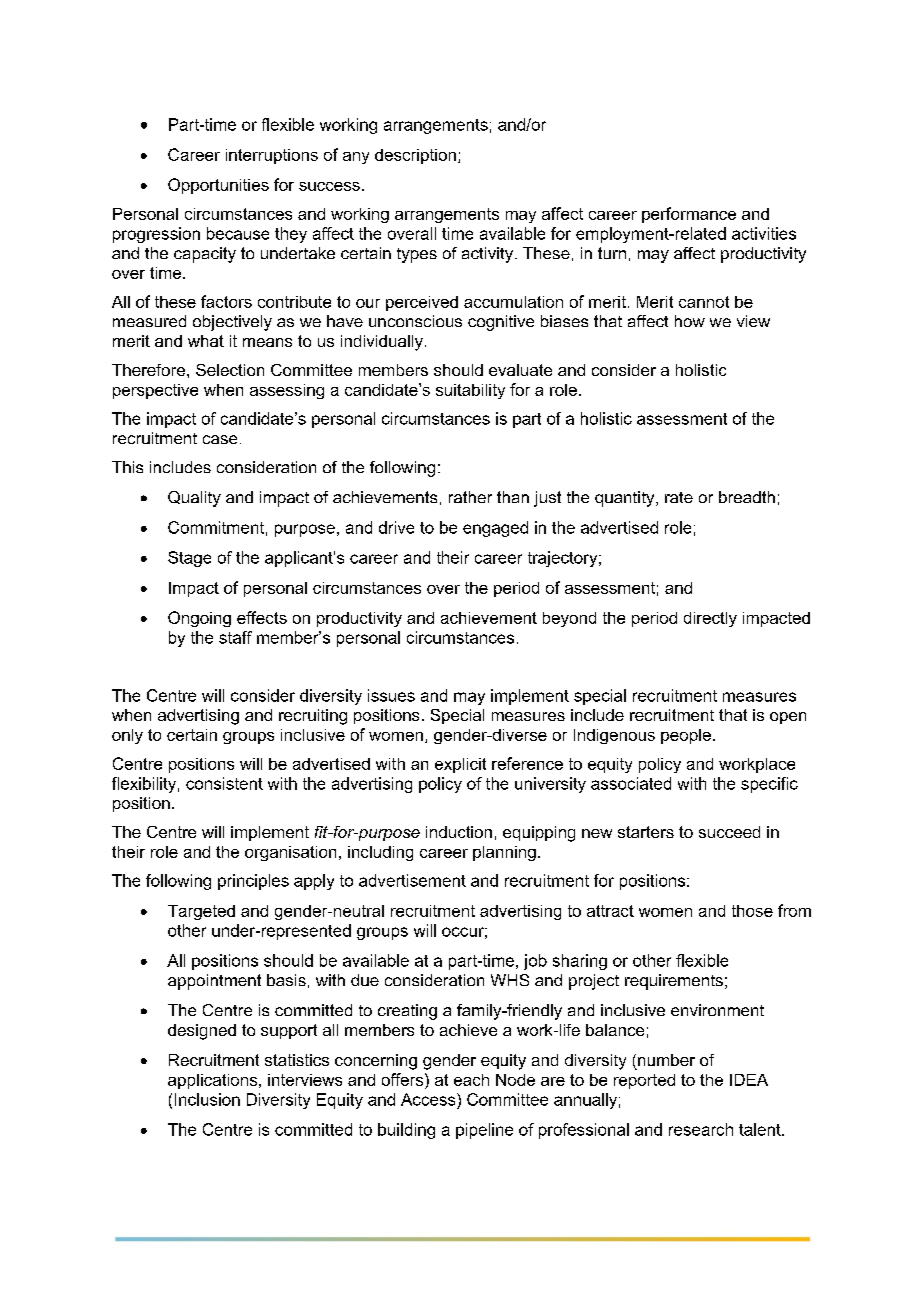  What do you see at coordinates (218, 186) in the image?
I see `Opportunities` at bounding box center [218, 186].
